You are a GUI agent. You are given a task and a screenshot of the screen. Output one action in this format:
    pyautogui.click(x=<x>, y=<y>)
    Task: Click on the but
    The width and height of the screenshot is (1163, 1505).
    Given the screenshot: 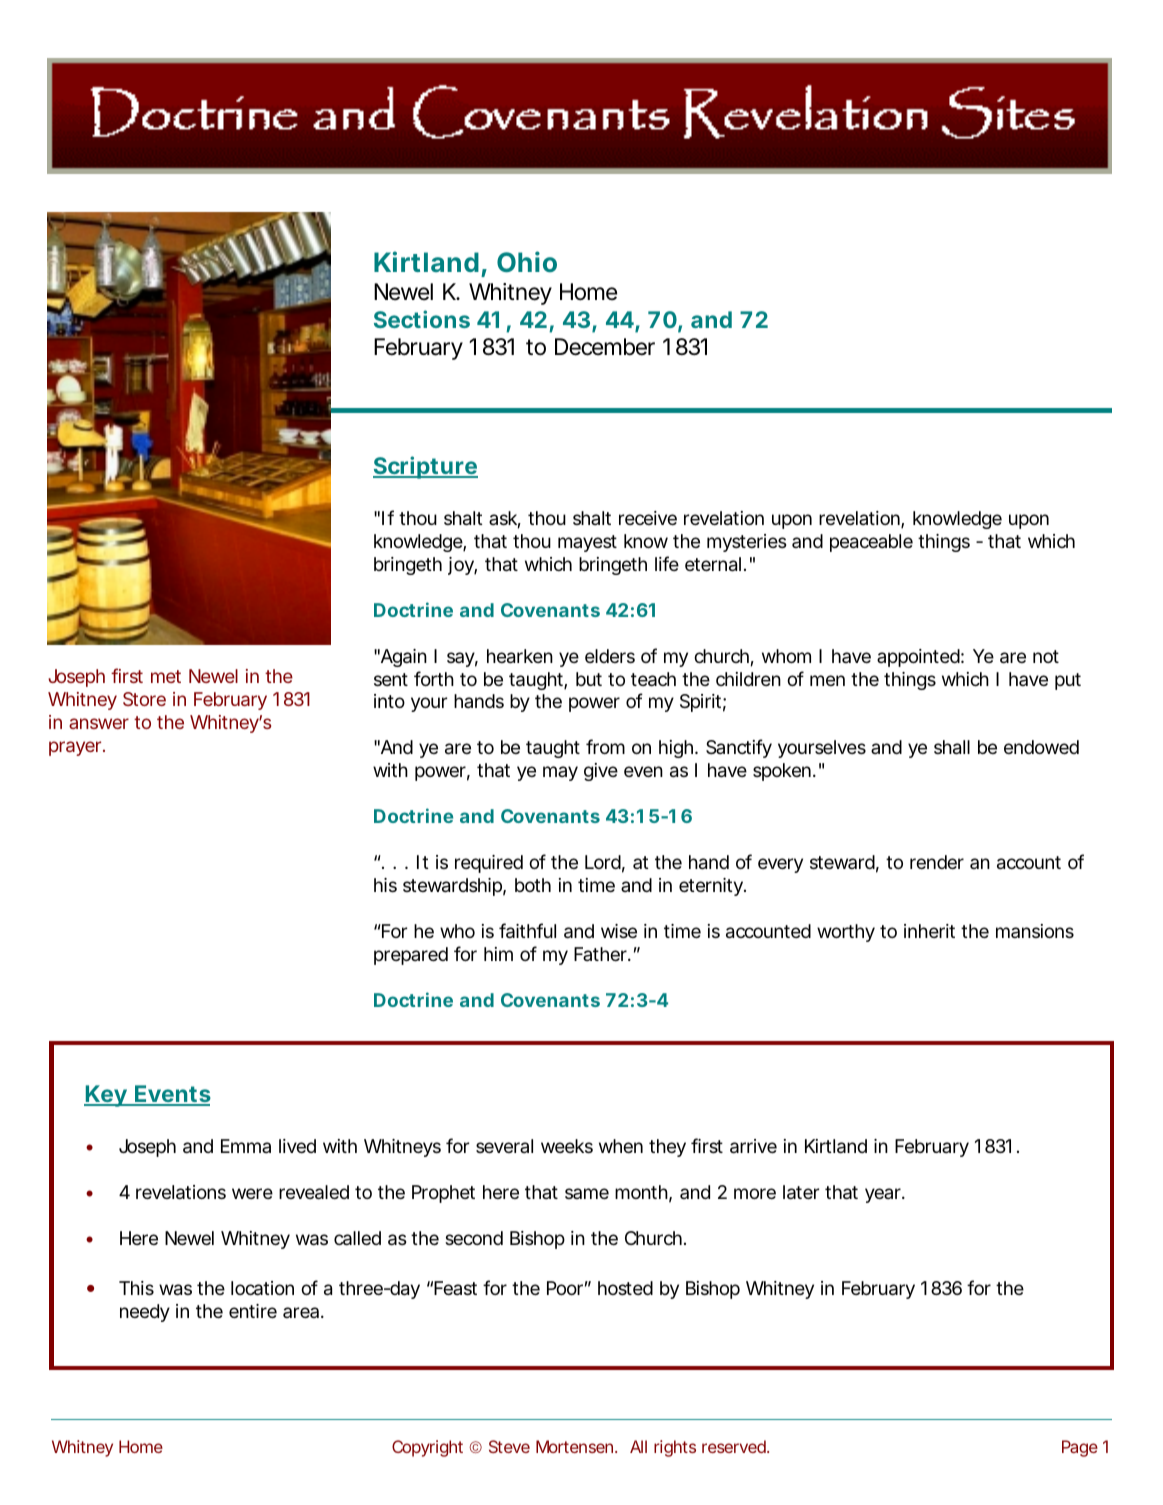 What is the action you would take?
    pyautogui.click(x=589, y=679)
